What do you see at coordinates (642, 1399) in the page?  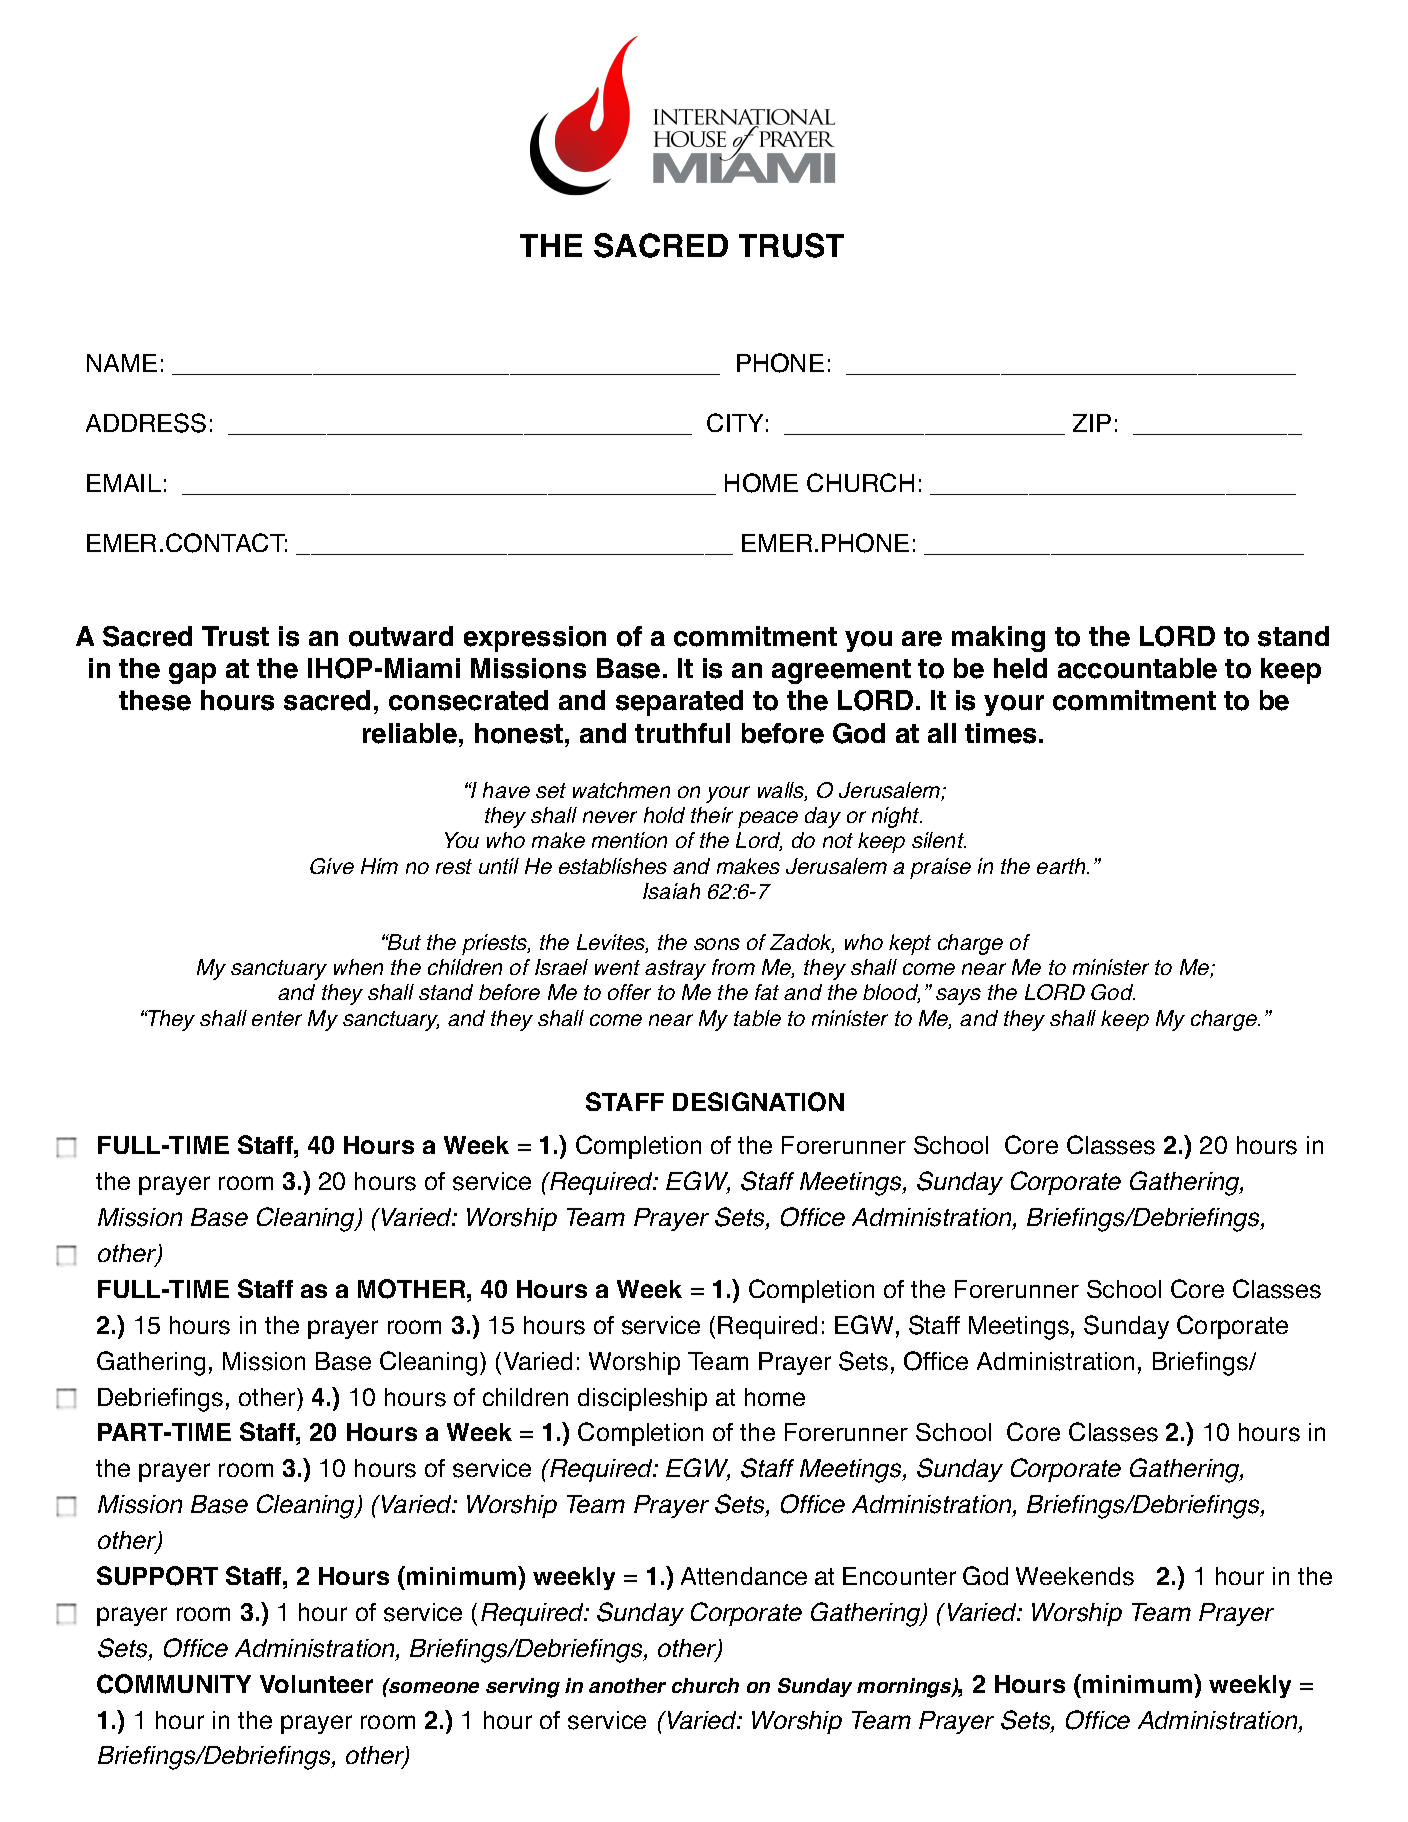 I see `discipleship` at bounding box center [642, 1399].
